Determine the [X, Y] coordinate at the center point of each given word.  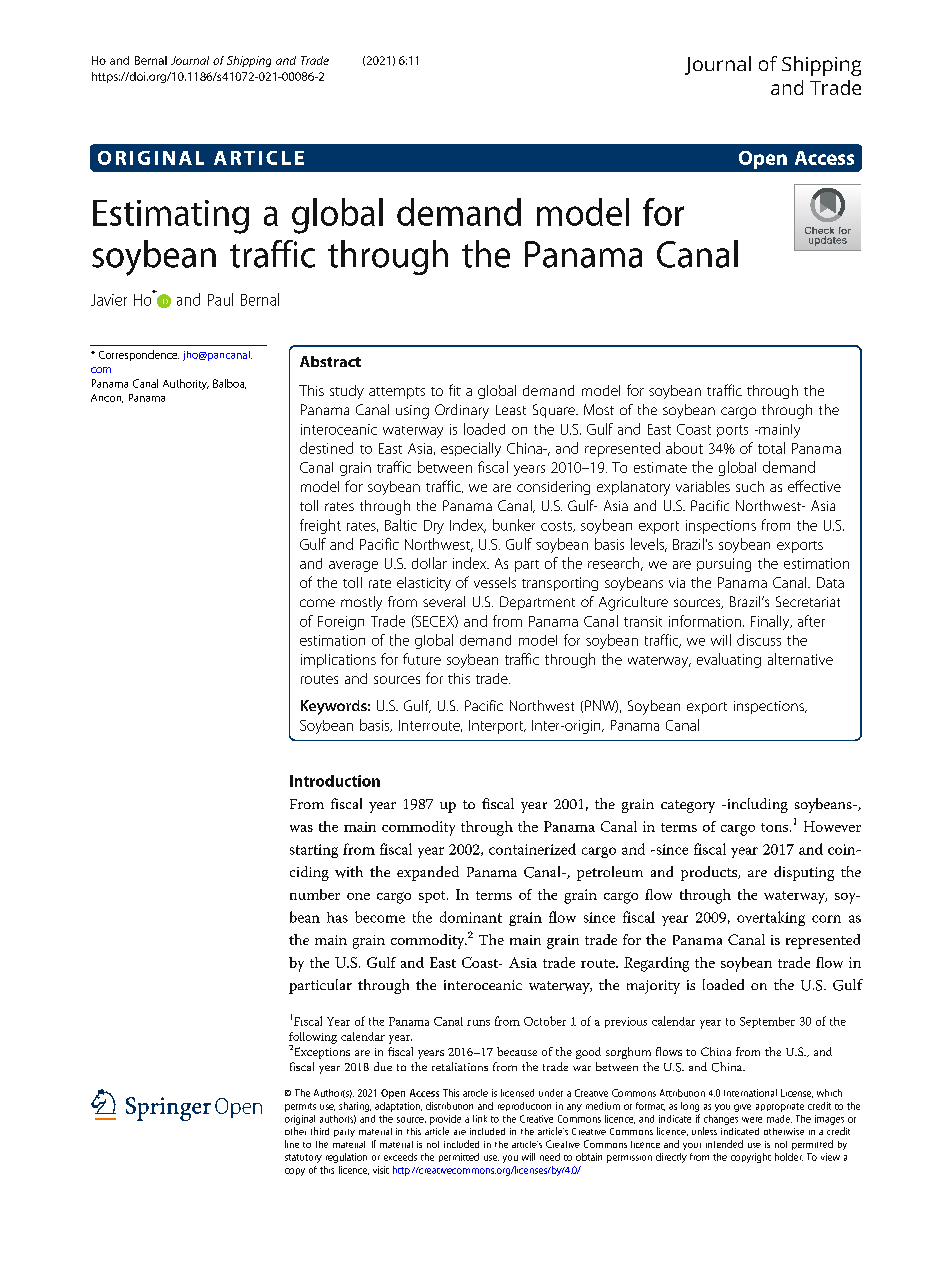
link [480, 1119]
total [771, 448]
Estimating [171, 217]
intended [724, 1144]
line [292, 1144]
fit [455, 390]
